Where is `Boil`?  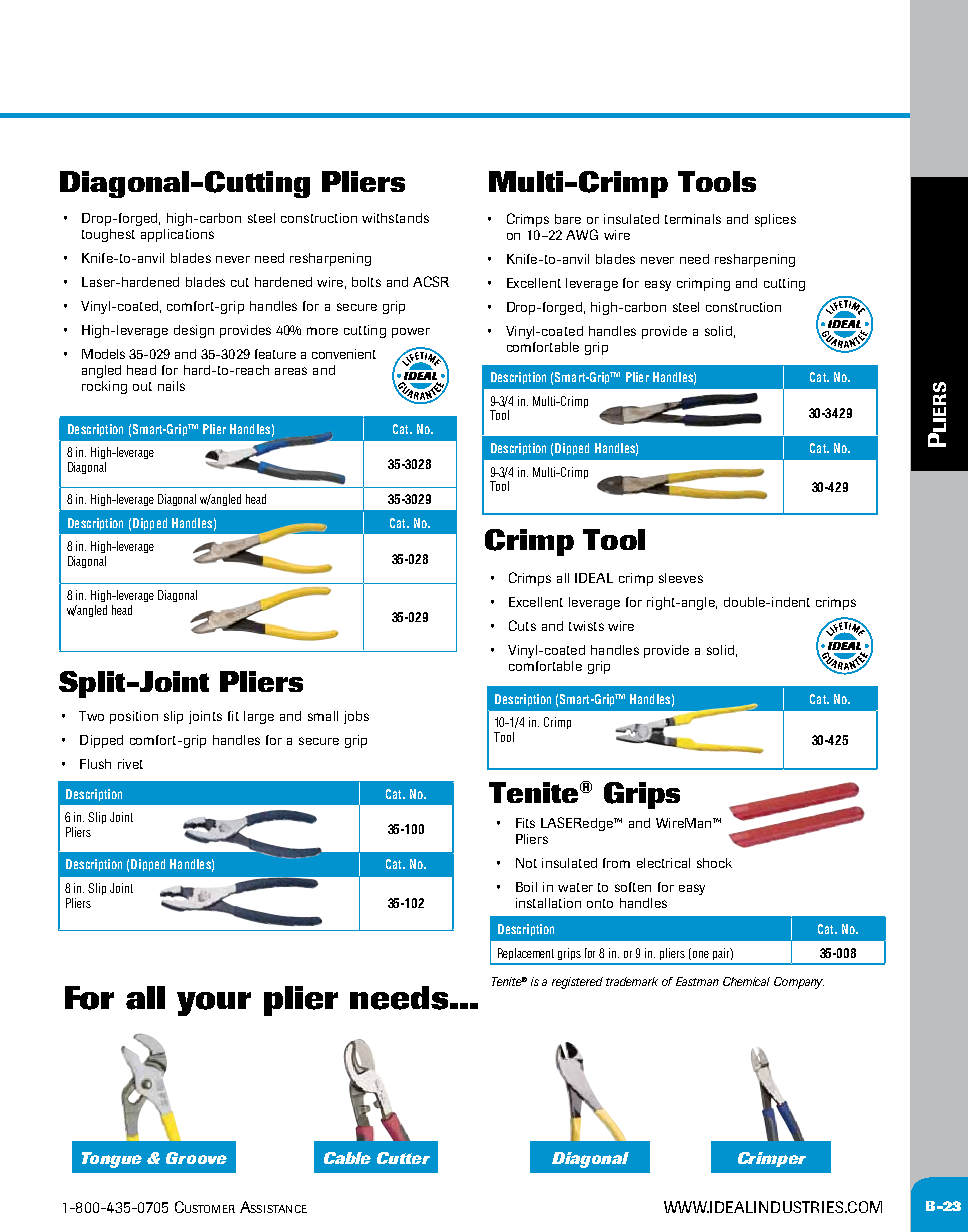 Boil is located at coordinates (526, 887).
